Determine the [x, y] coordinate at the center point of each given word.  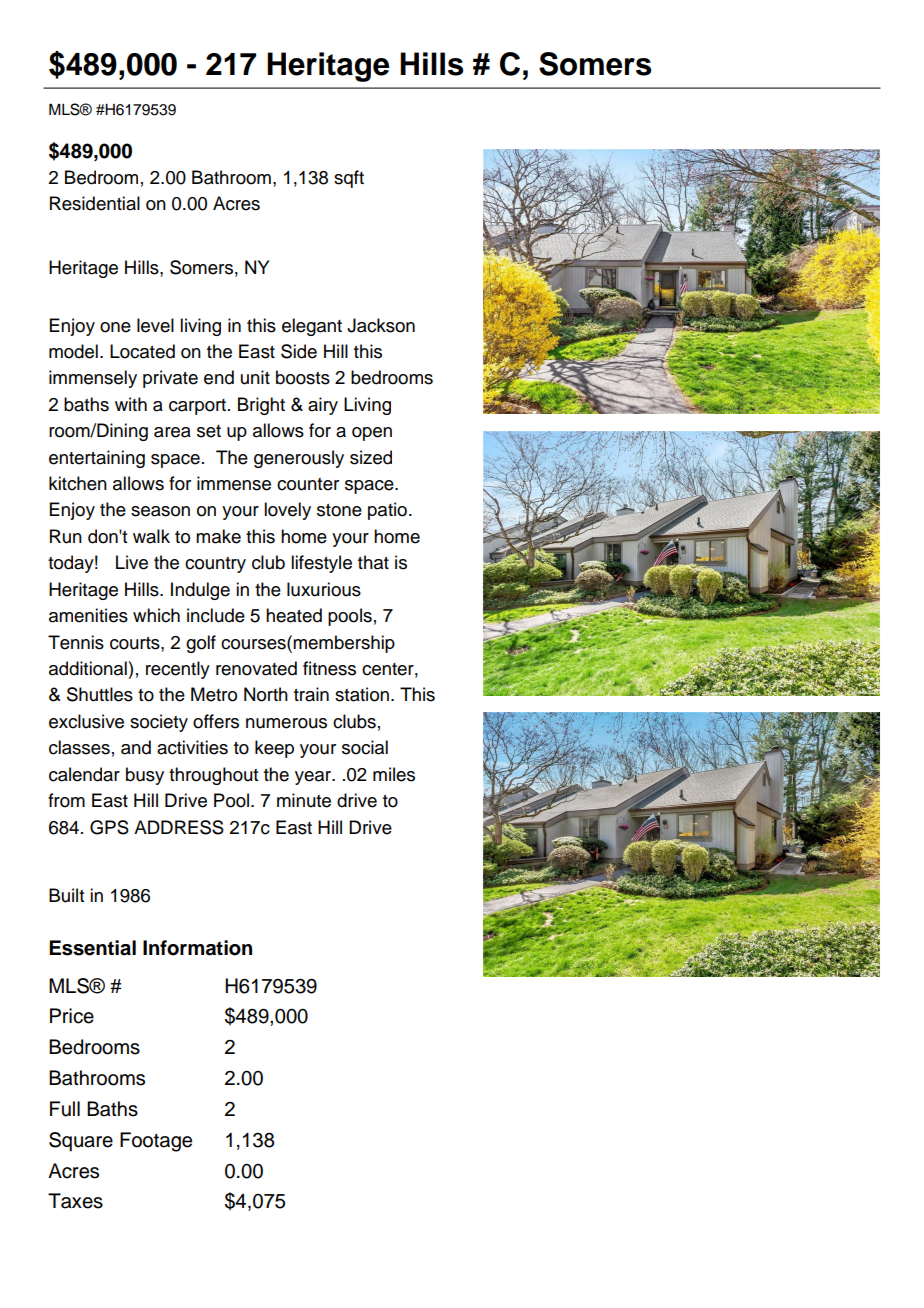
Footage [156, 1142]
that [373, 562]
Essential [92, 948]
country [215, 565]
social [365, 747]
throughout [213, 776]
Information [197, 948]
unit [255, 377]
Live [132, 562]
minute [304, 800]
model [73, 351]
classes [79, 747]
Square [81, 1142]
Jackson [381, 325]
